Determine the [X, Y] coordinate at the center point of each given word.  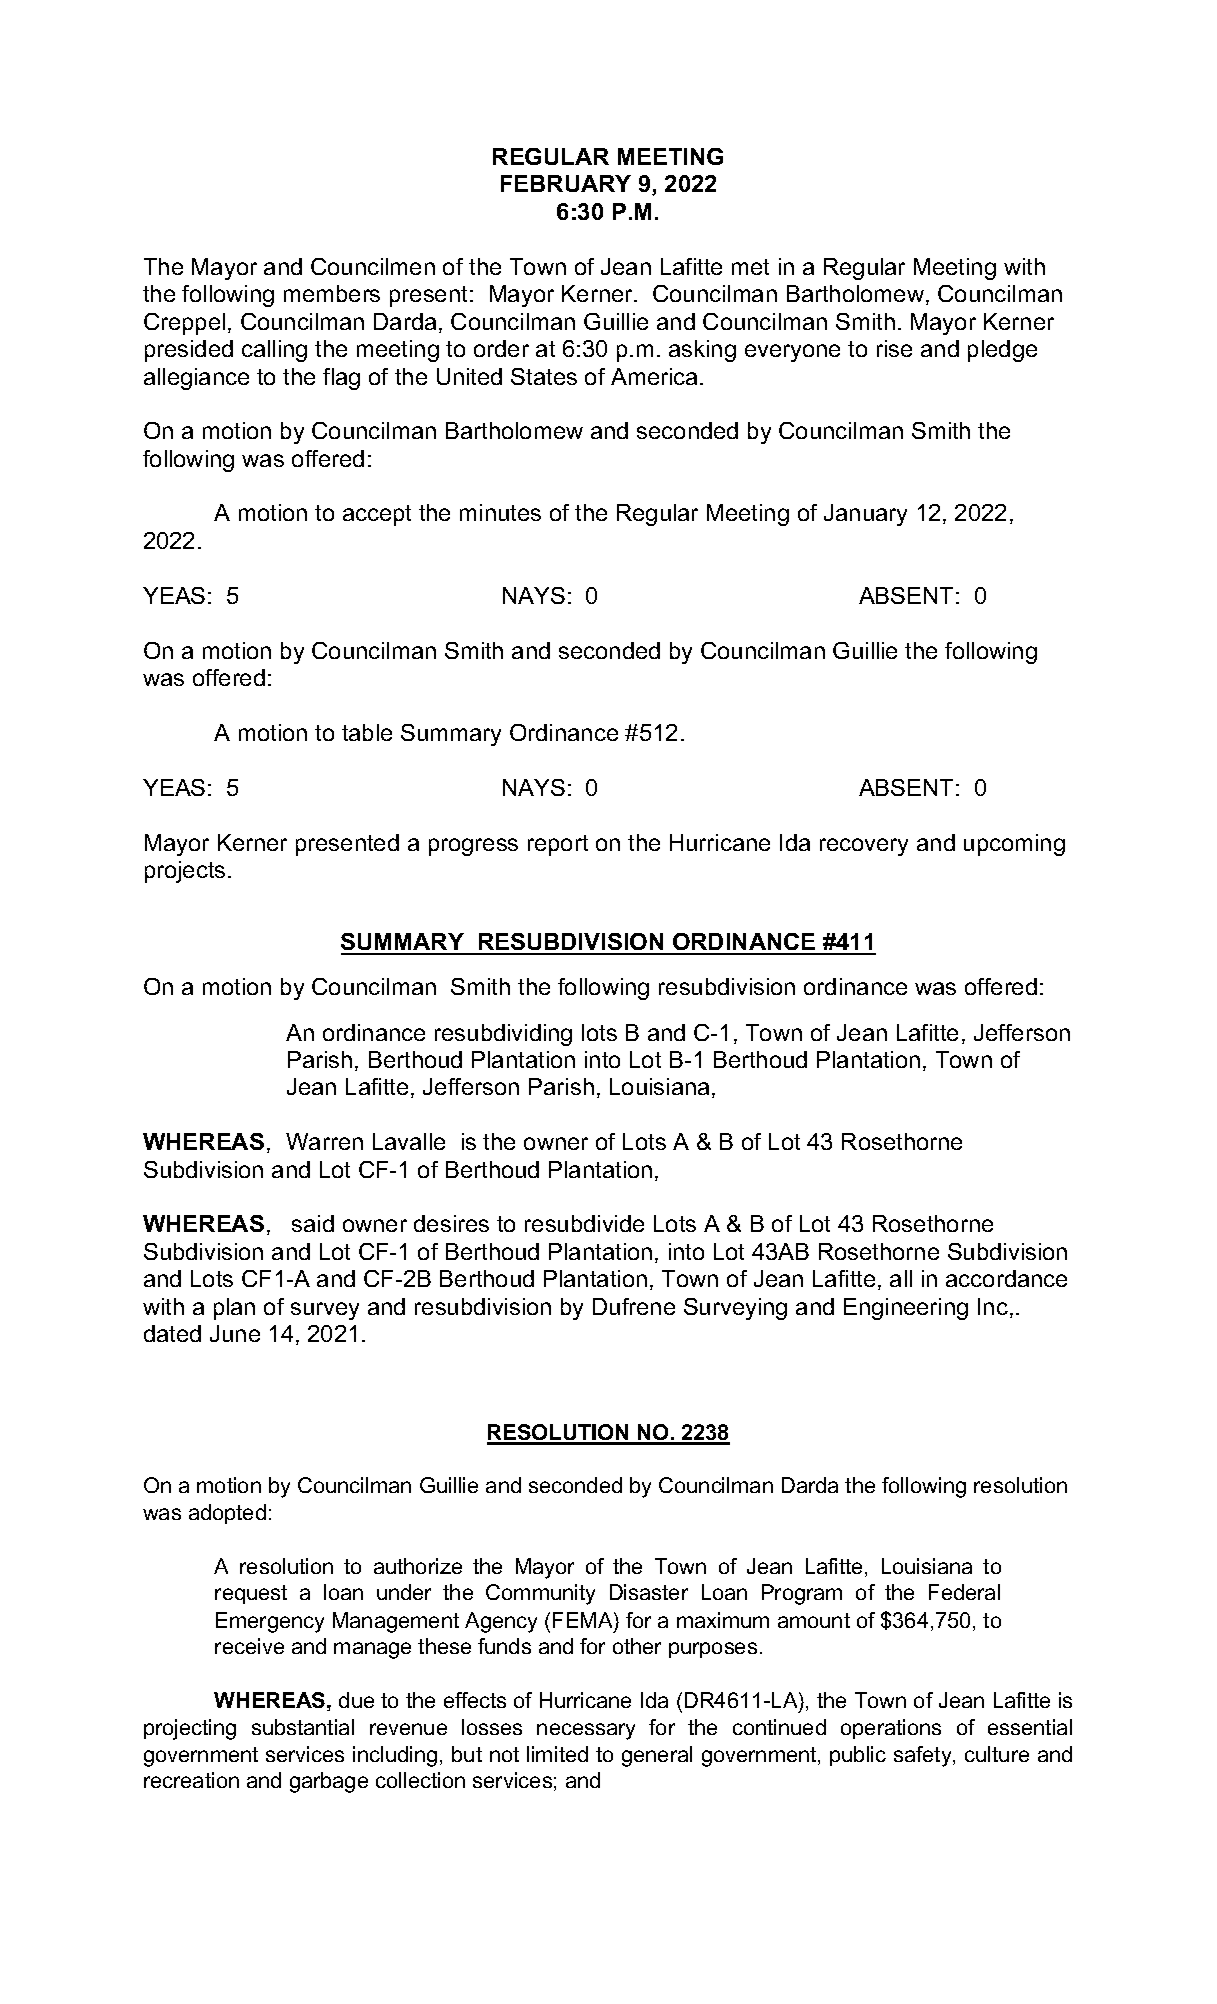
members [332, 293]
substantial [303, 1727]
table [367, 732]
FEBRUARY [566, 183]
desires [451, 1223]
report [558, 845]
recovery [864, 847]
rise [894, 348]
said [313, 1223]
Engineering [906, 1309]
